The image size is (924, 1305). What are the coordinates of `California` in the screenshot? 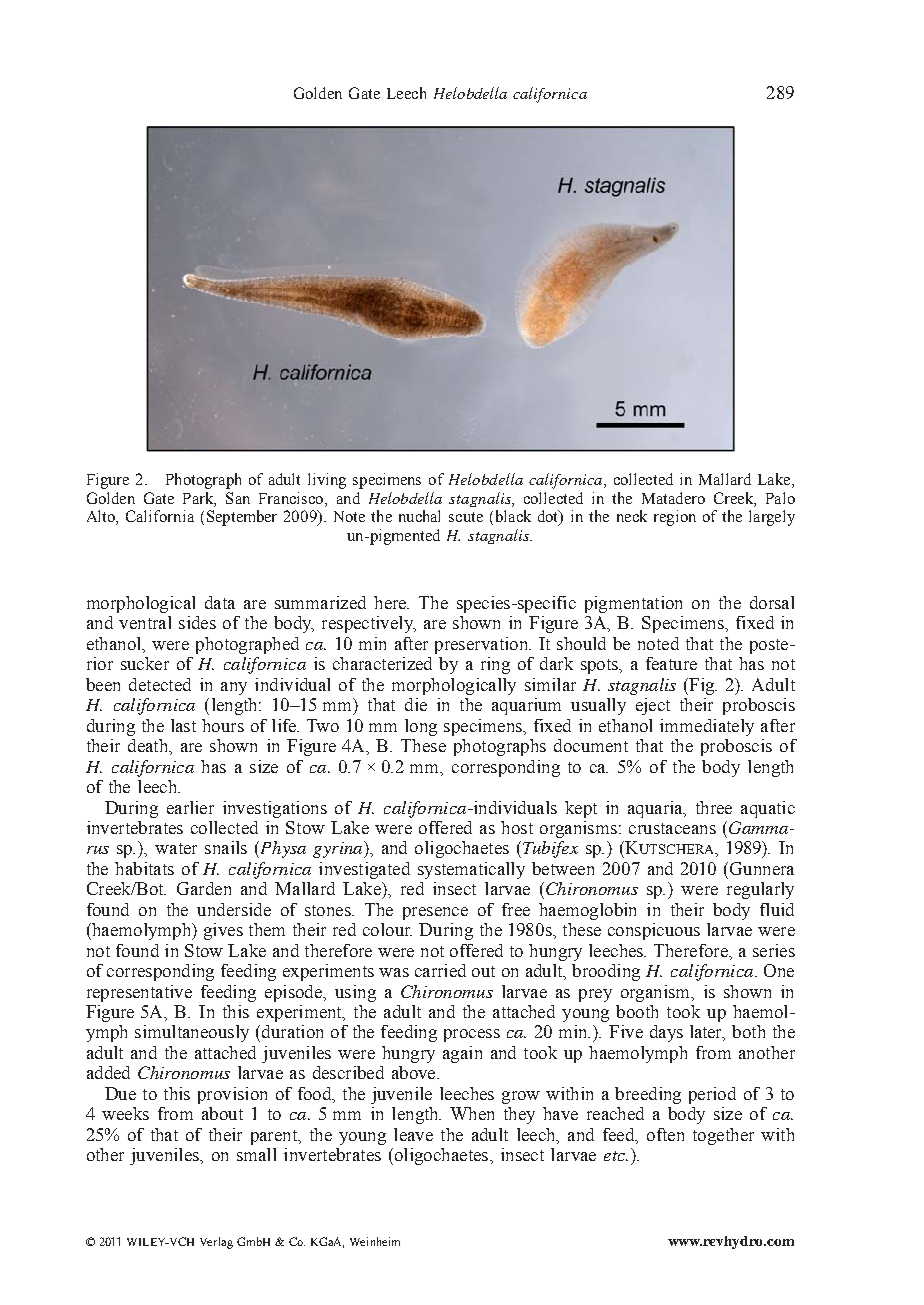 It's located at (160, 516).
